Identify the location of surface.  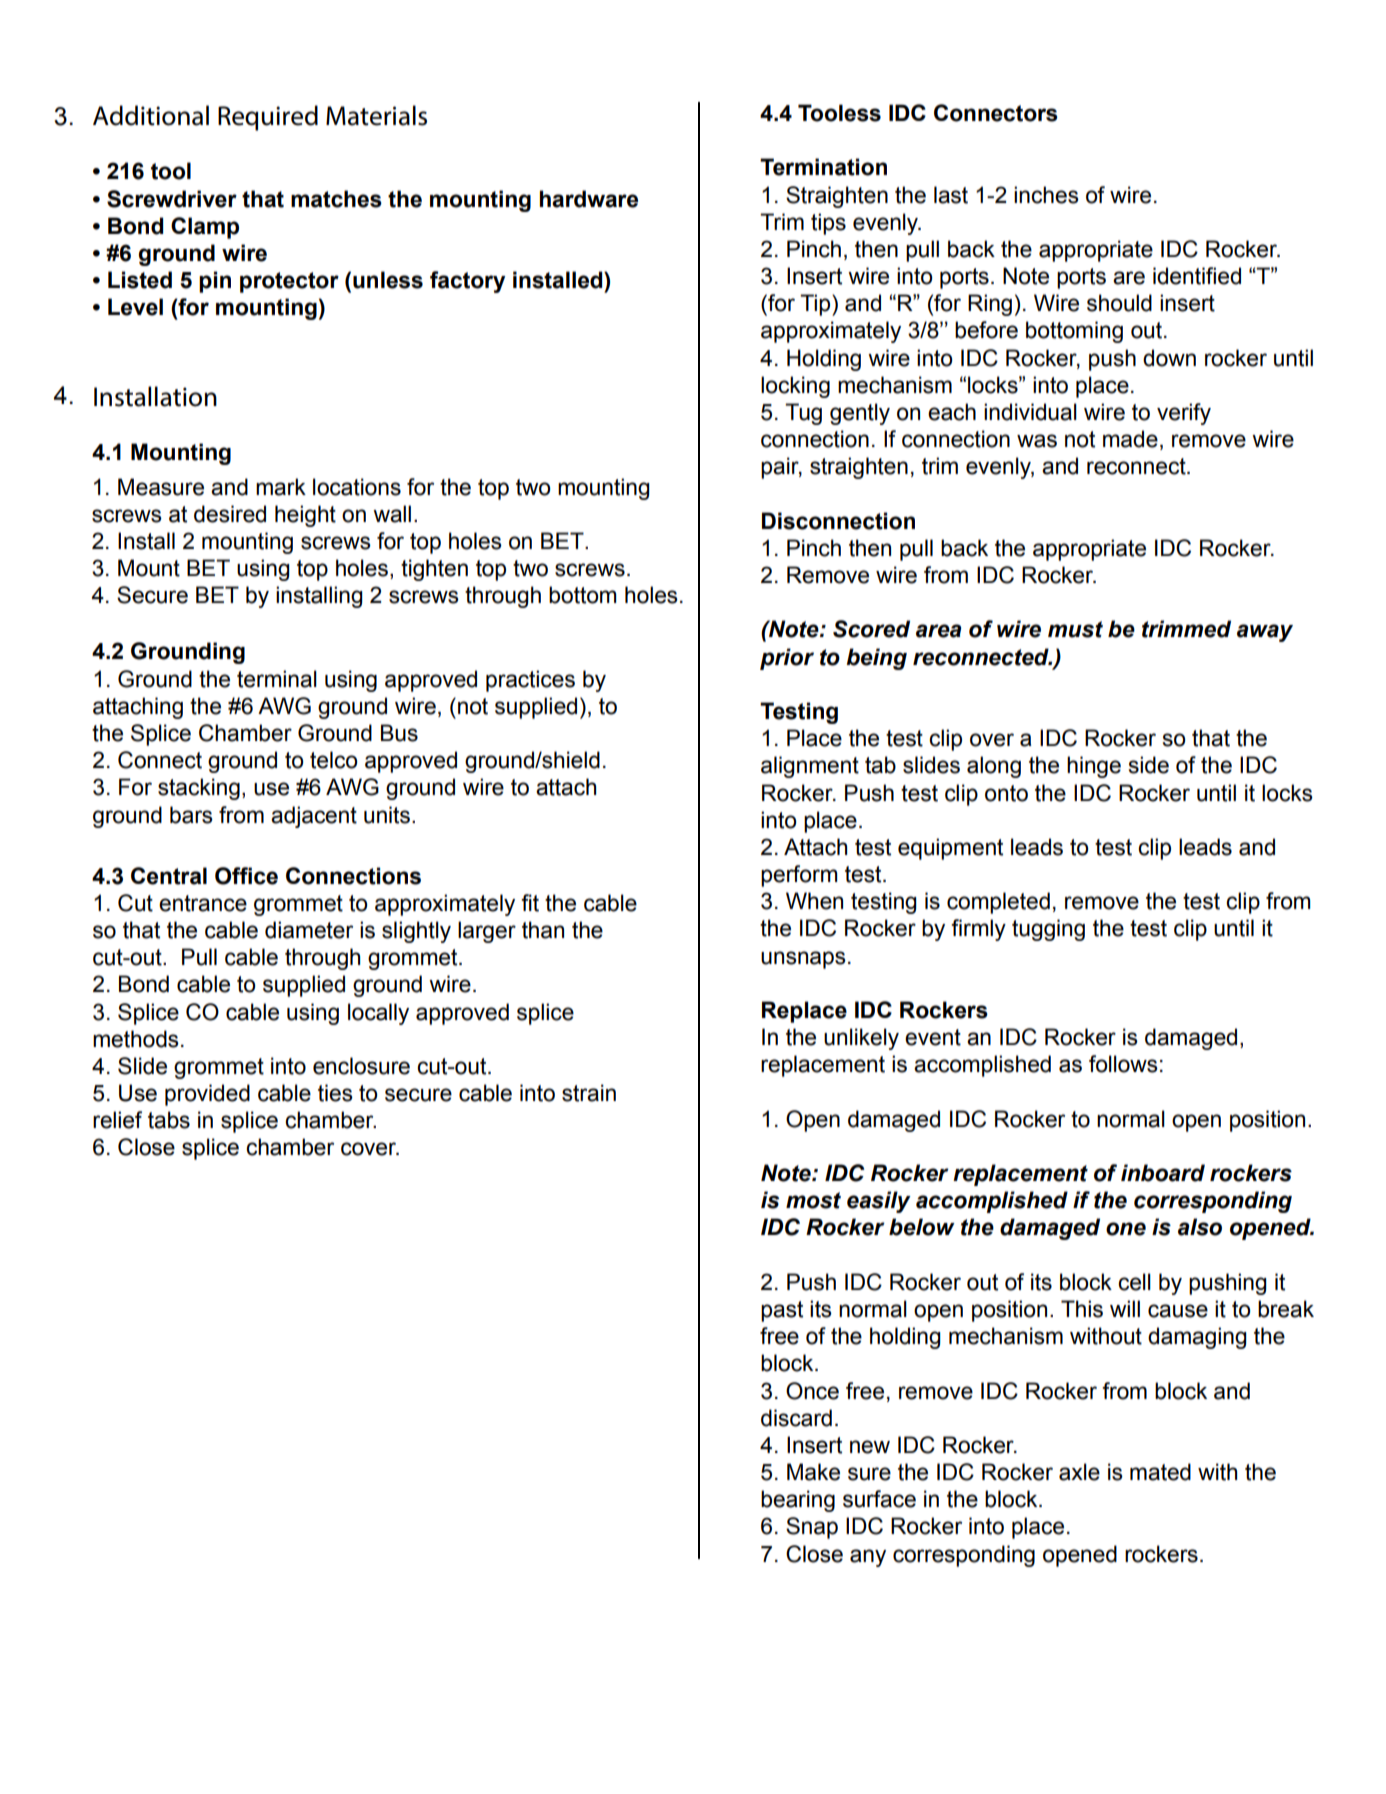
(879, 1499).
